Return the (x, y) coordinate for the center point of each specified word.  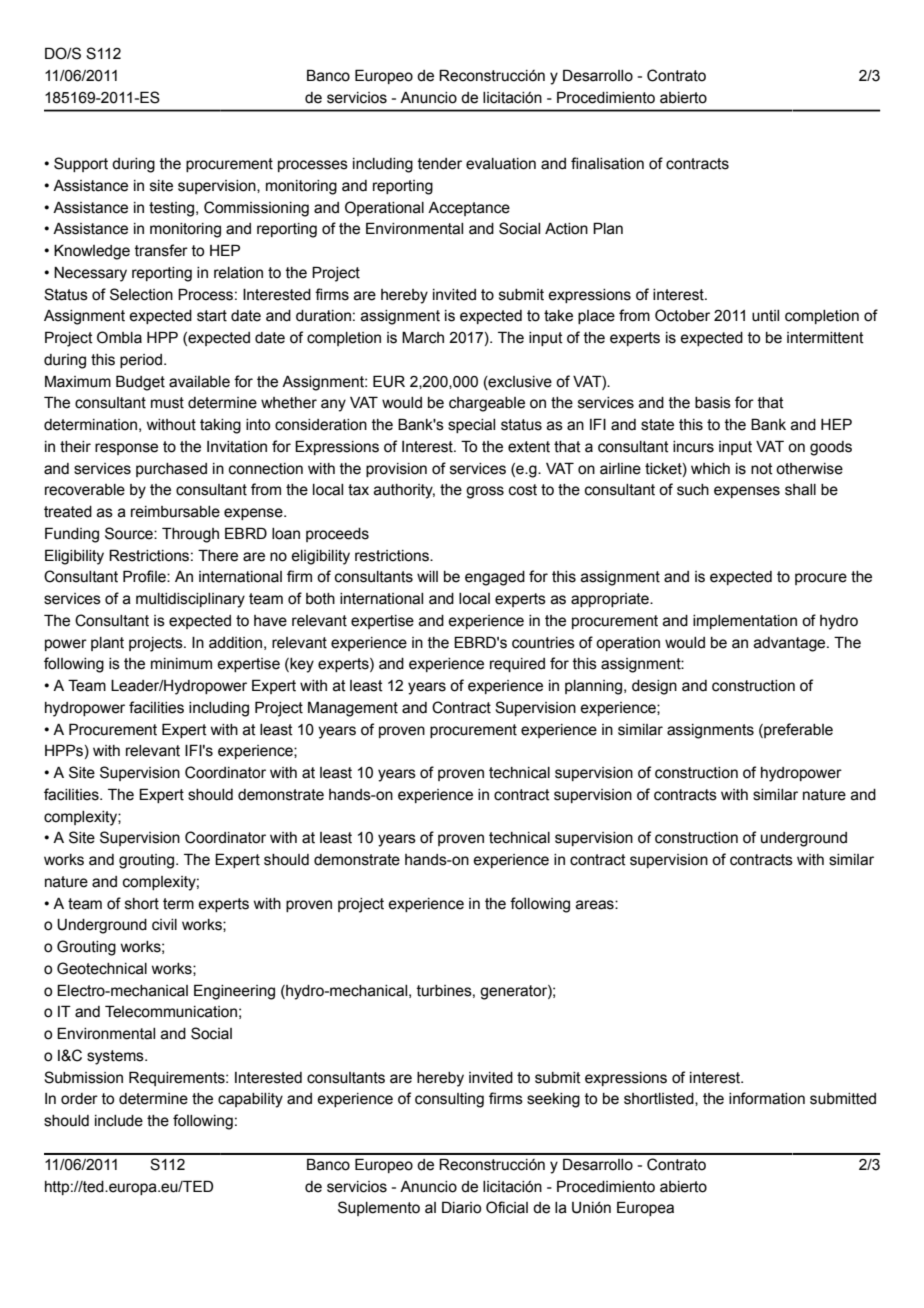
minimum (181, 664)
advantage (791, 644)
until (765, 316)
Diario (461, 1207)
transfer (161, 250)
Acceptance (469, 209)
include (119, 1121)
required (517, 665)
